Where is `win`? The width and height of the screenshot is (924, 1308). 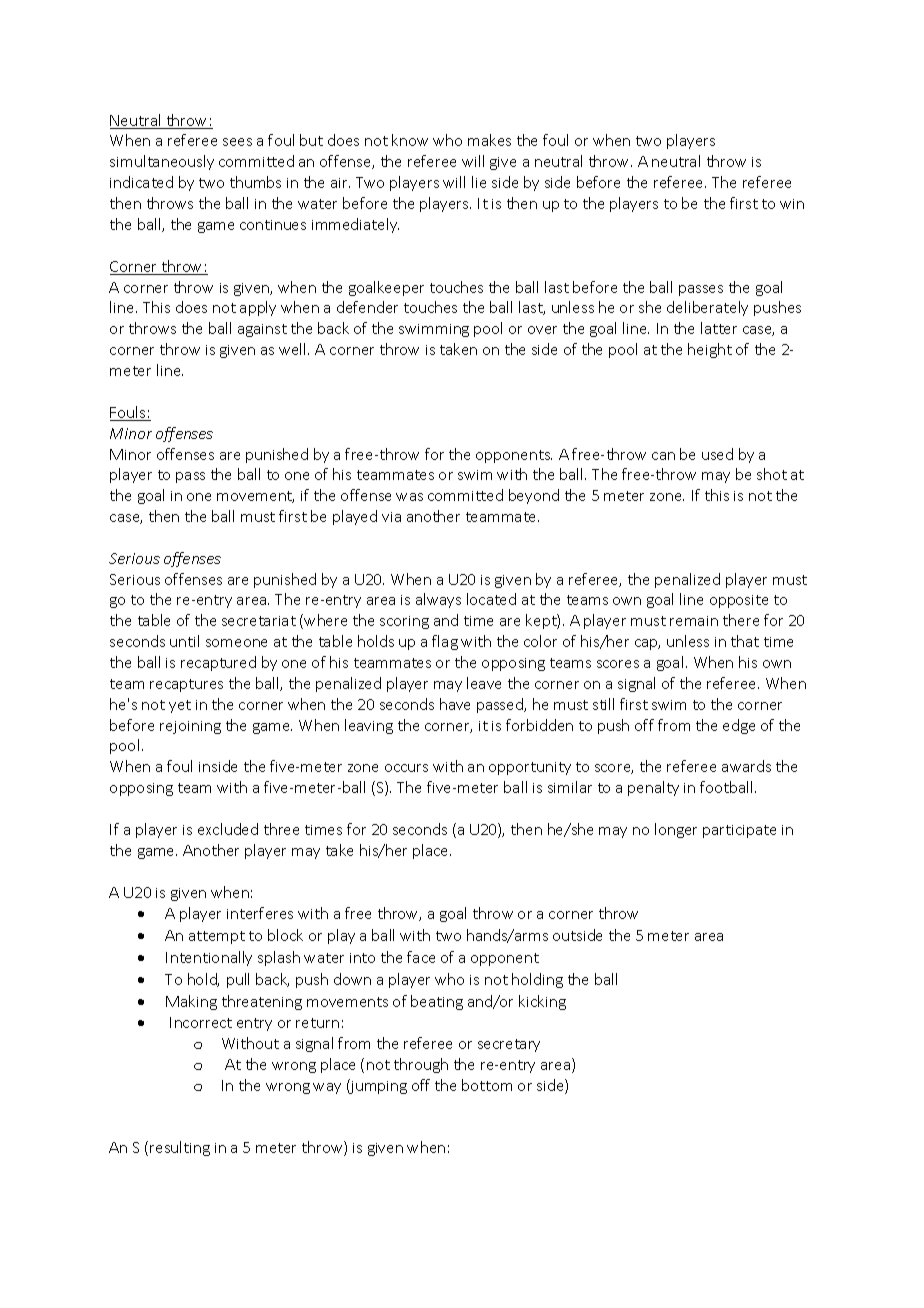
win is located at coordinates (792, 204).
